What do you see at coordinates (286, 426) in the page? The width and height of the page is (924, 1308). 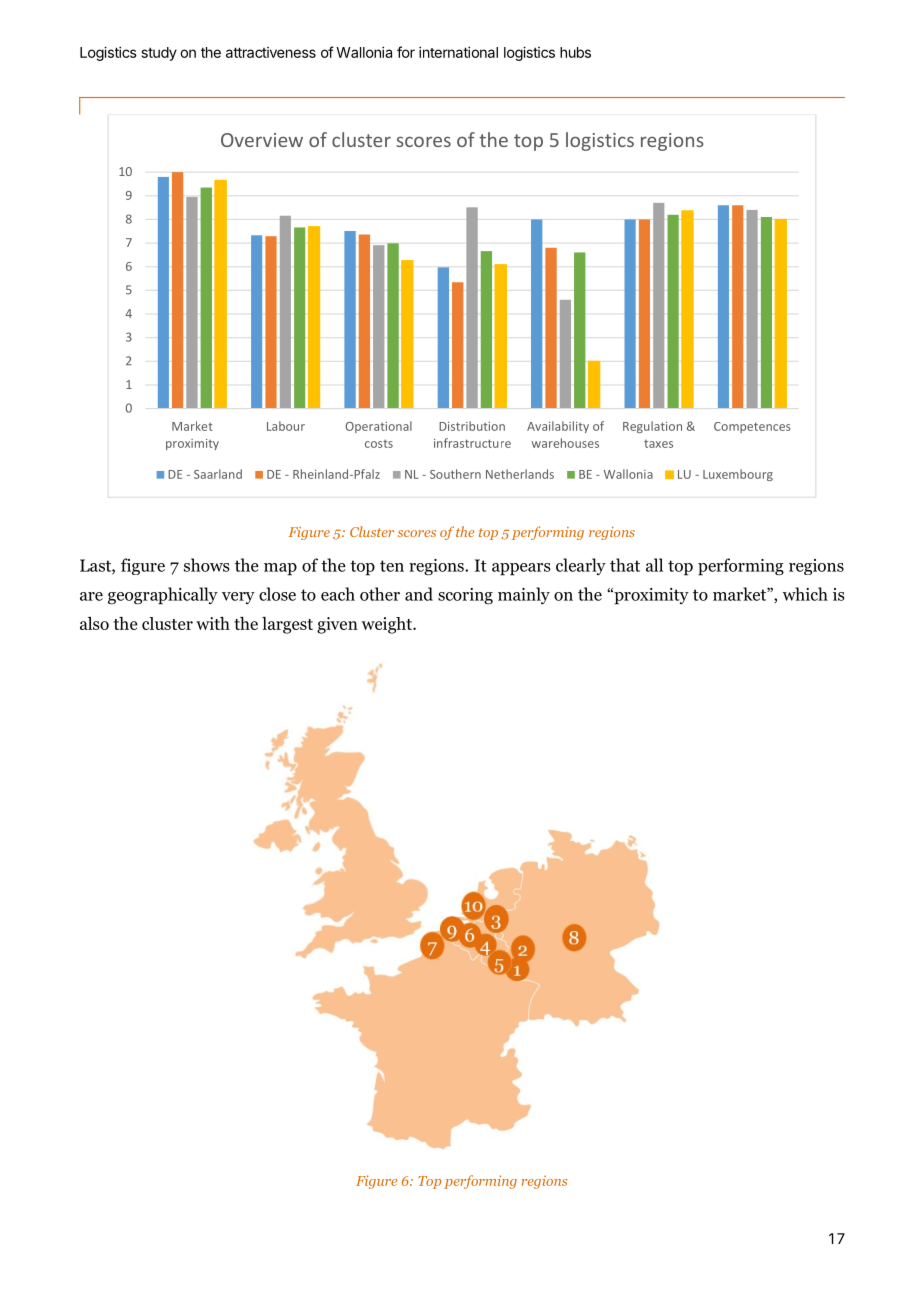 I see `Labour` at bounding box center [286, 426].
